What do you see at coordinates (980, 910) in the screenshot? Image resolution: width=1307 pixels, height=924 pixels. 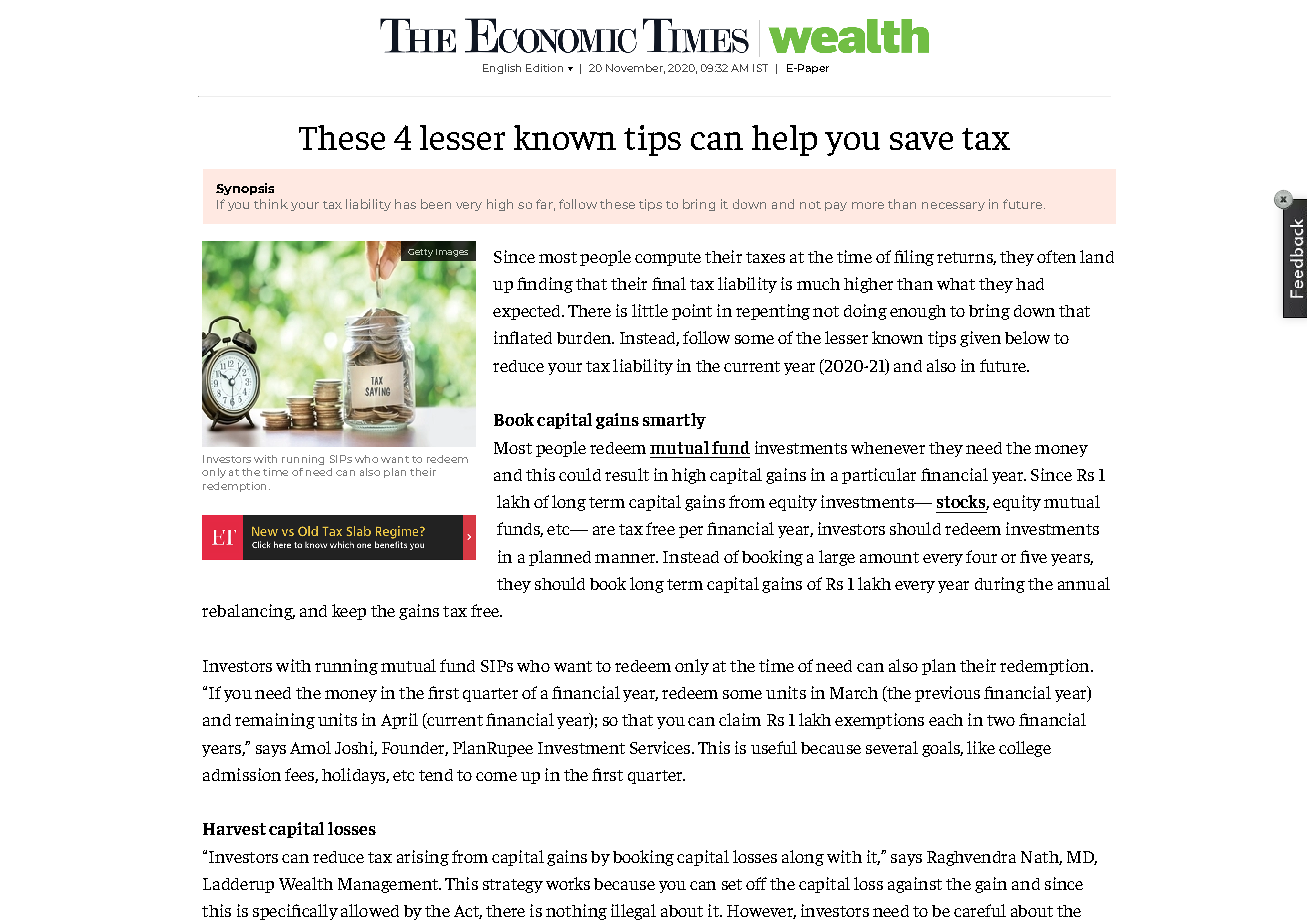 I see `careful` at bounding box center [980, 910].
